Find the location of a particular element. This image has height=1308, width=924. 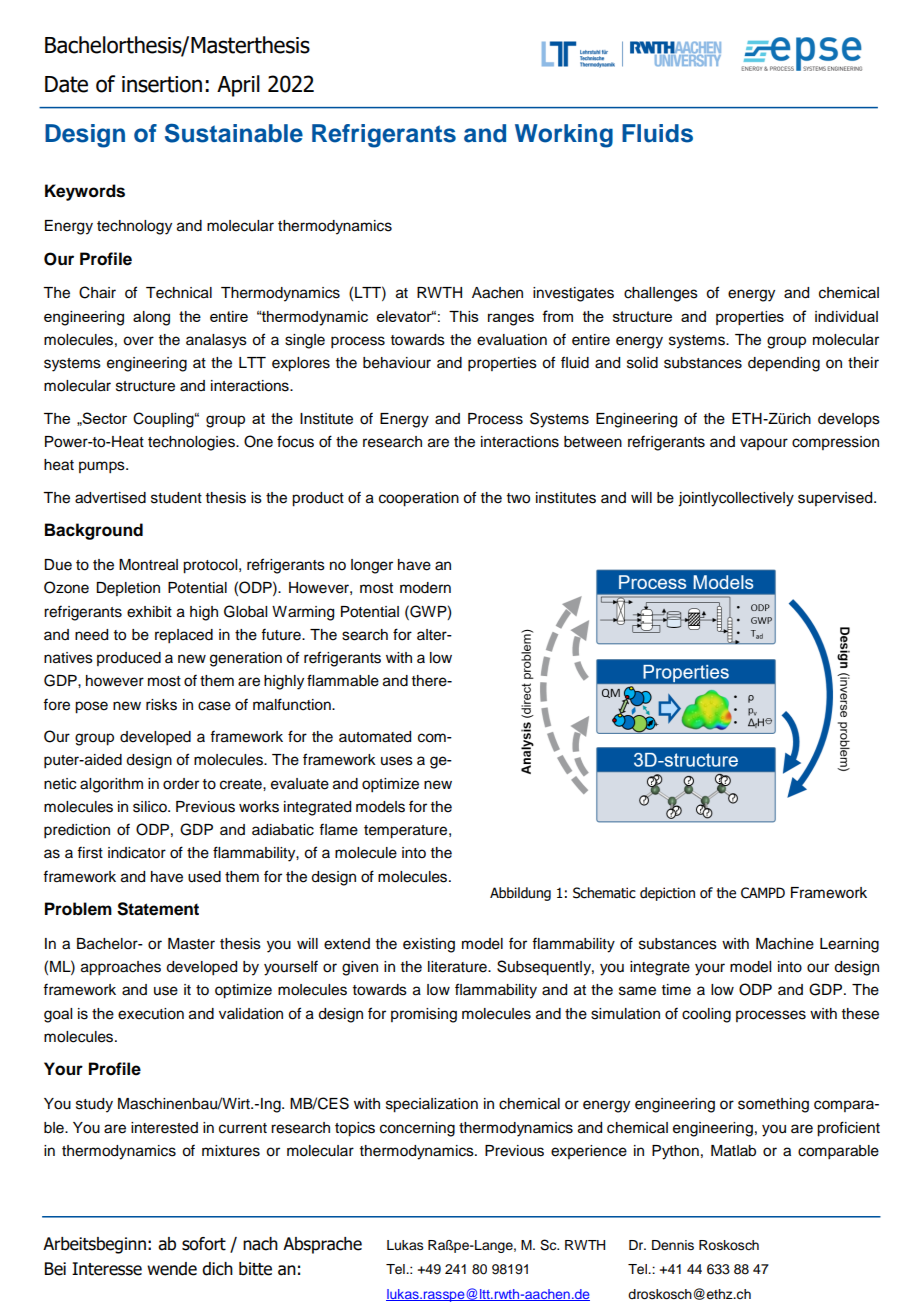

challenges is located at coordinates (661, 294).
